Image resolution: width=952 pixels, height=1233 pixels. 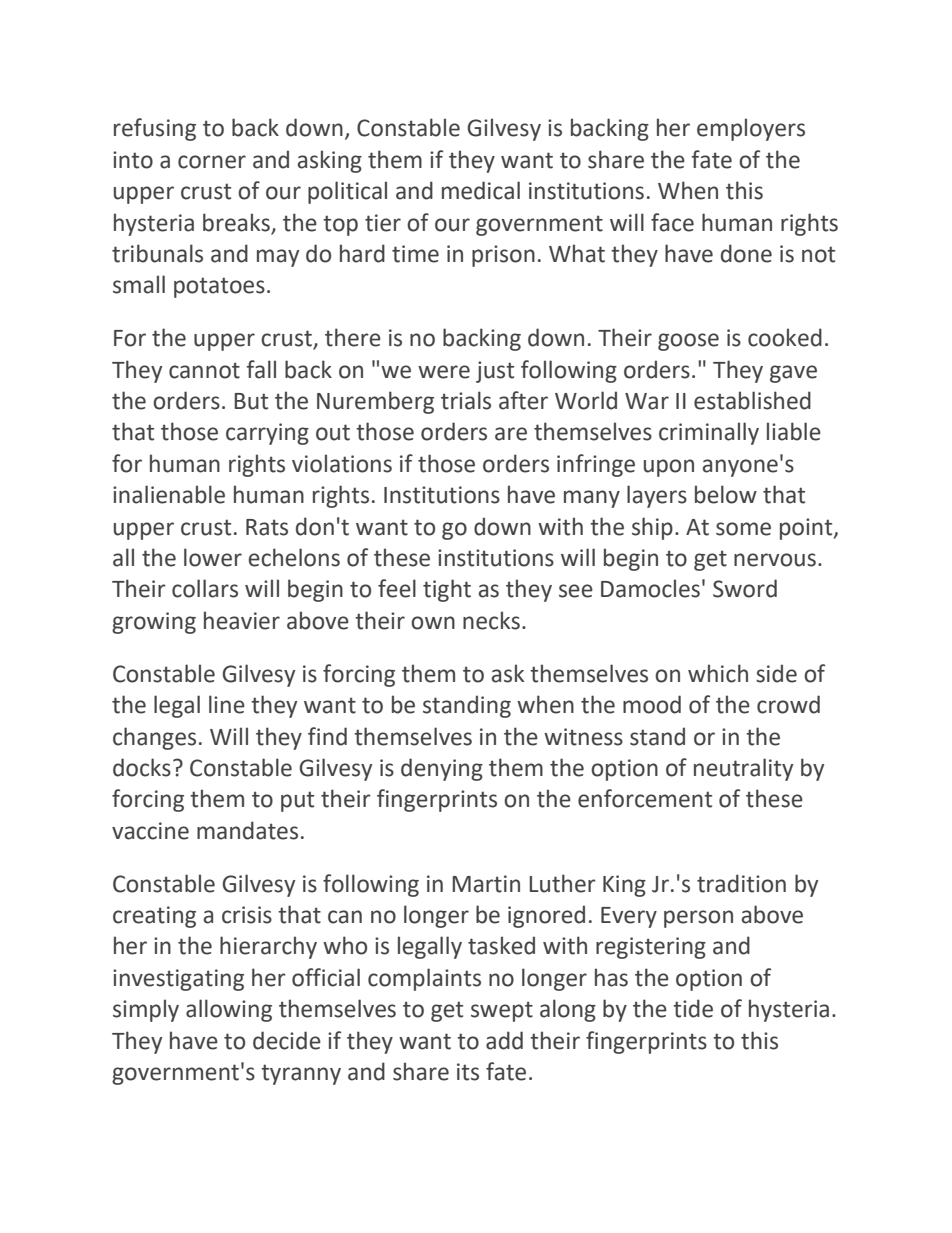 What do you see at coordinates (212, 162) in the page?
I see `corner` at bounding box center [212, 162].
